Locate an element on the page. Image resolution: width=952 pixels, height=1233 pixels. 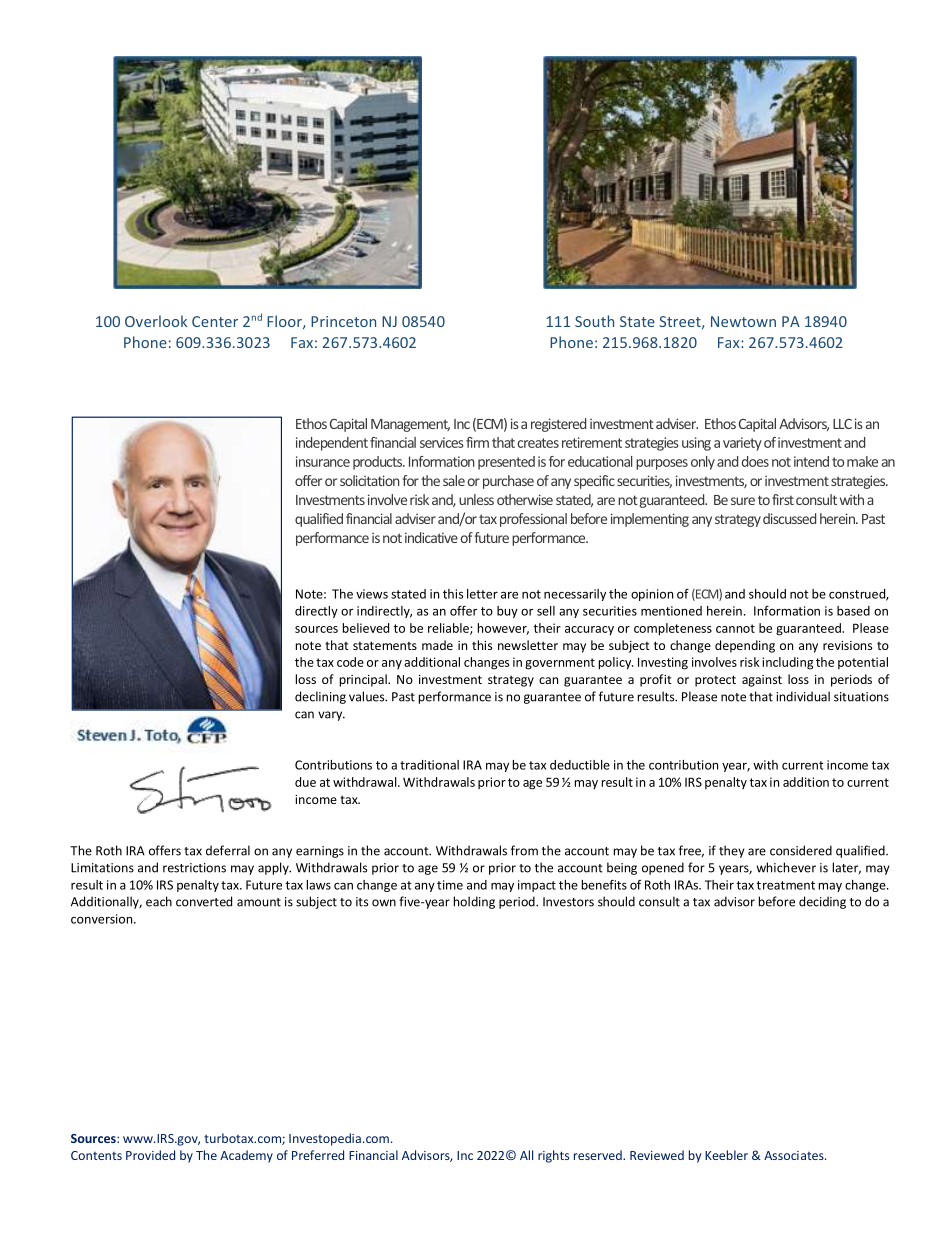
cannot is located at coordinates (735, 628).
